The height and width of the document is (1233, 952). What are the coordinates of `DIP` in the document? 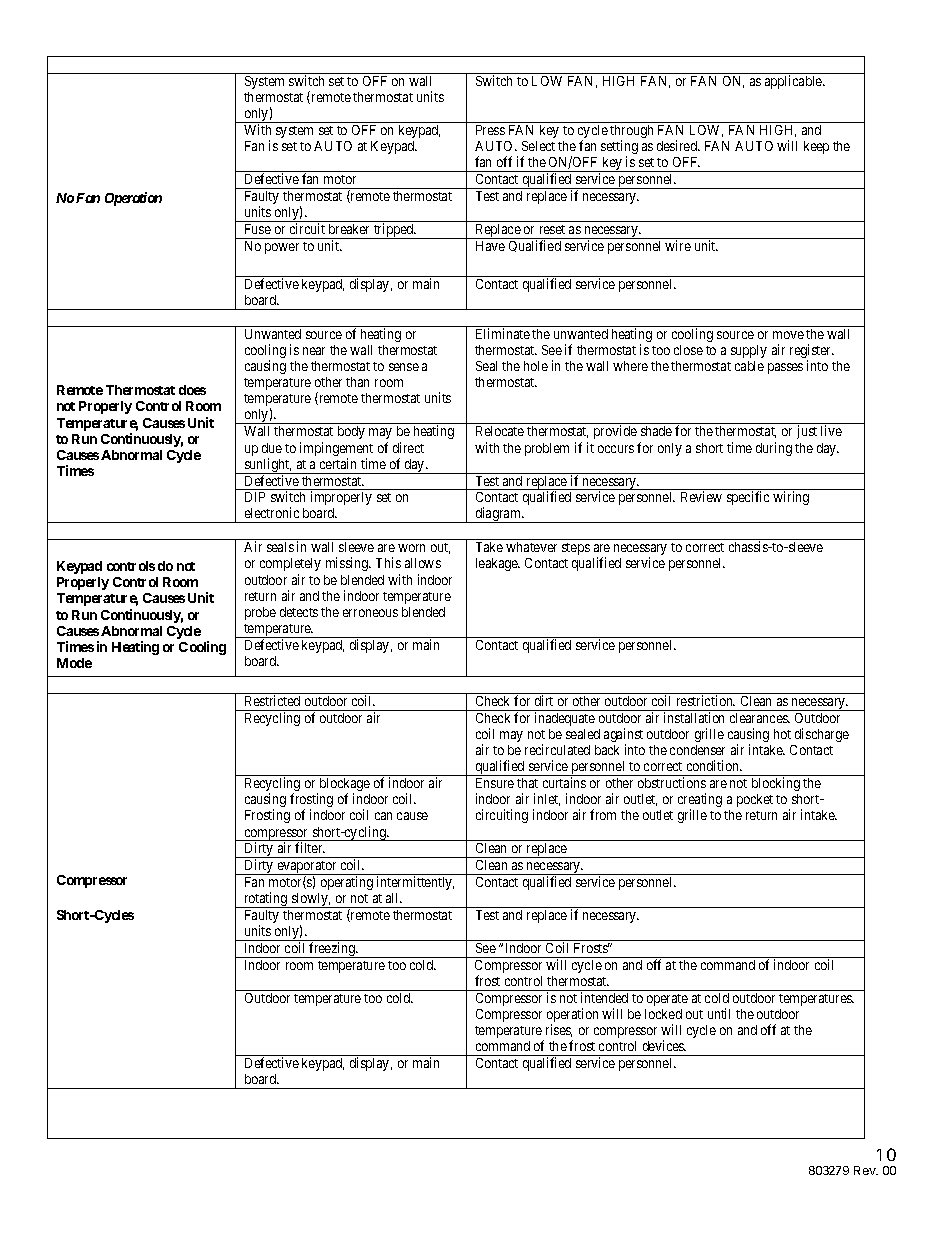 It's located at (255, 497).
